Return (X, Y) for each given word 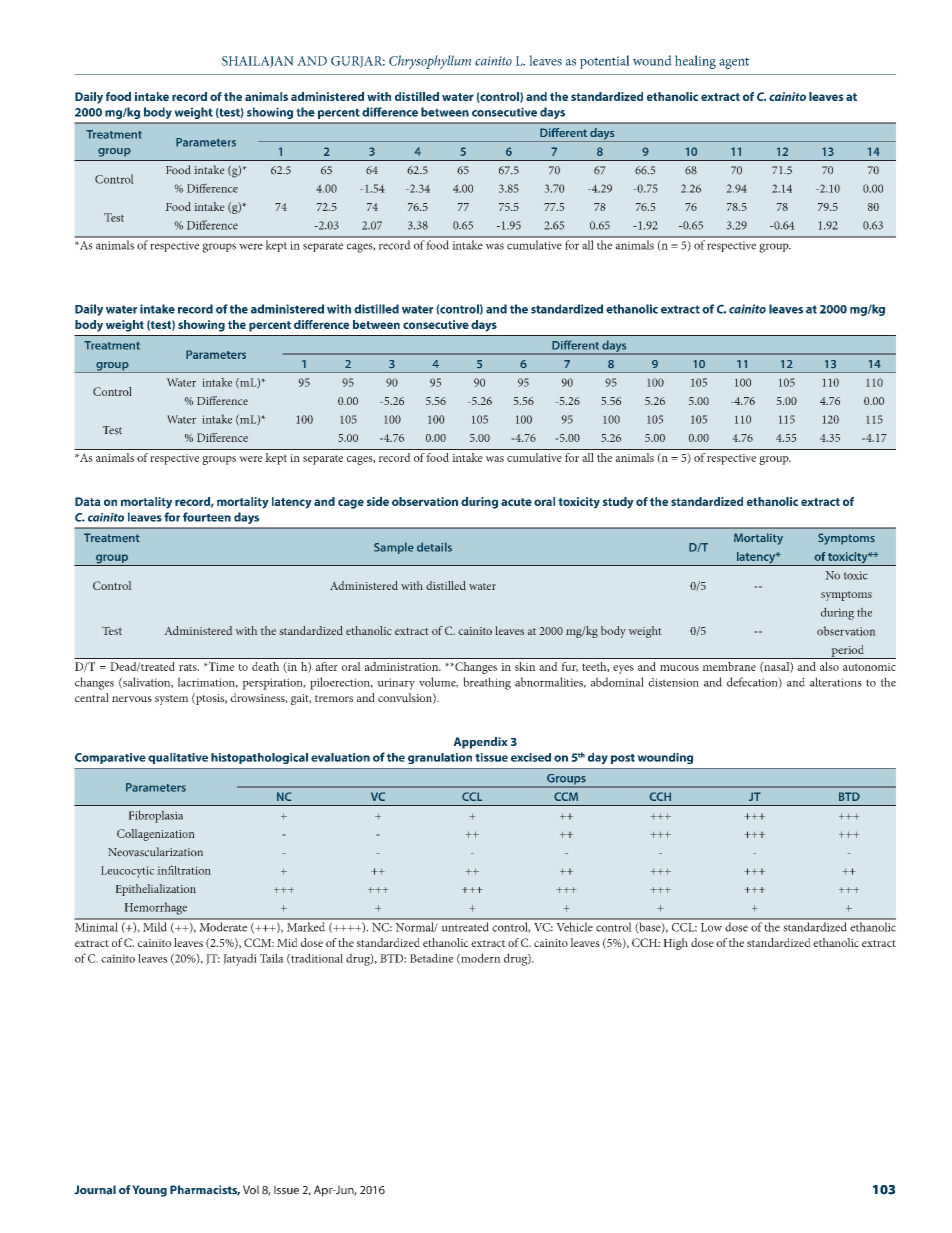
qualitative (178, 758)
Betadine (431, 958)
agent (734, 63)
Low (711, 927)
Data (88, 501)
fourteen (207, 517)
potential (605, 62)
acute (516, 502)
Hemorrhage (156, 908)
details (434, 547)
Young (149, 1191)
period (848, 652)
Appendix (481, 743)
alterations (836, 682)
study (618, 503)
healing (695, 62)
